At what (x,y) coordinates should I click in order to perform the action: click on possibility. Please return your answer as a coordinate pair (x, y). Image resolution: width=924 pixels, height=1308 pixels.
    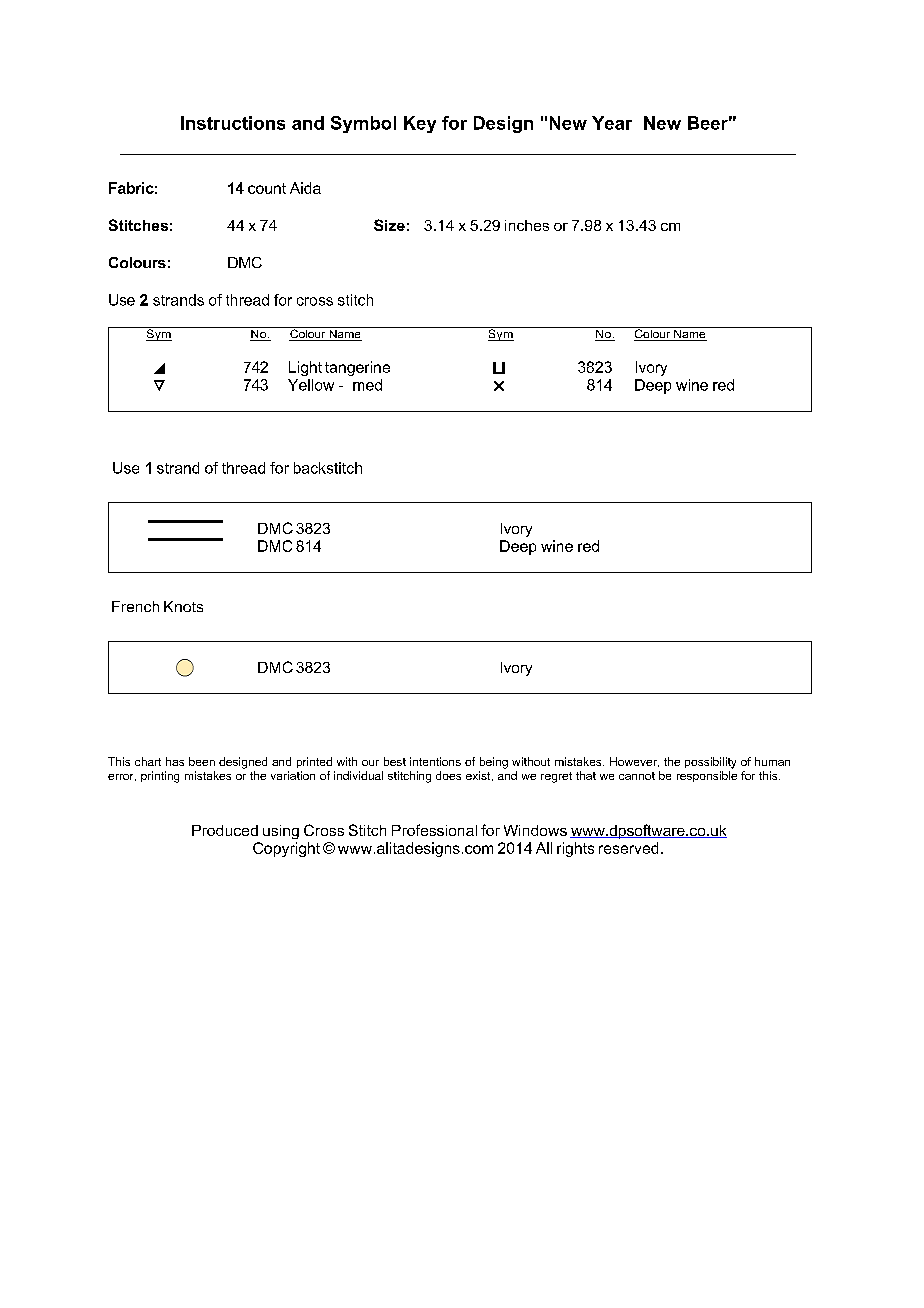
    Looking at the image, I should click on (710, 763).
